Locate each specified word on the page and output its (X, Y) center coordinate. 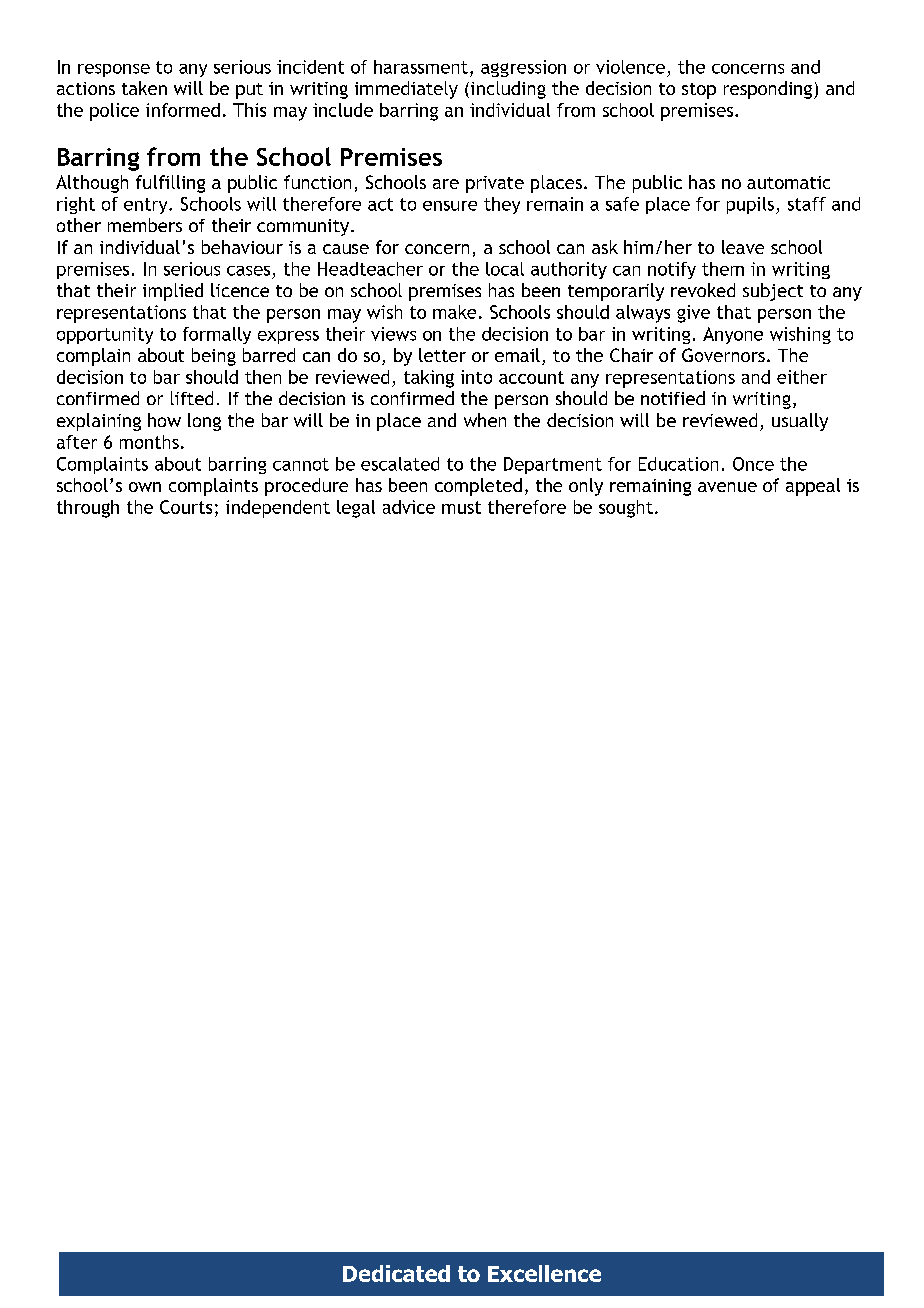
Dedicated (396, 1273)
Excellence (544, 1273)
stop (699, 91)
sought (626, 509)
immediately (406, 90)
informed (183, 110)
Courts (186, 507)
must (461, 507)
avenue (727, 487)
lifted (192, 398)
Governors (723, 355)
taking (429, 379)
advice (409, 507)
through (88, 509)
